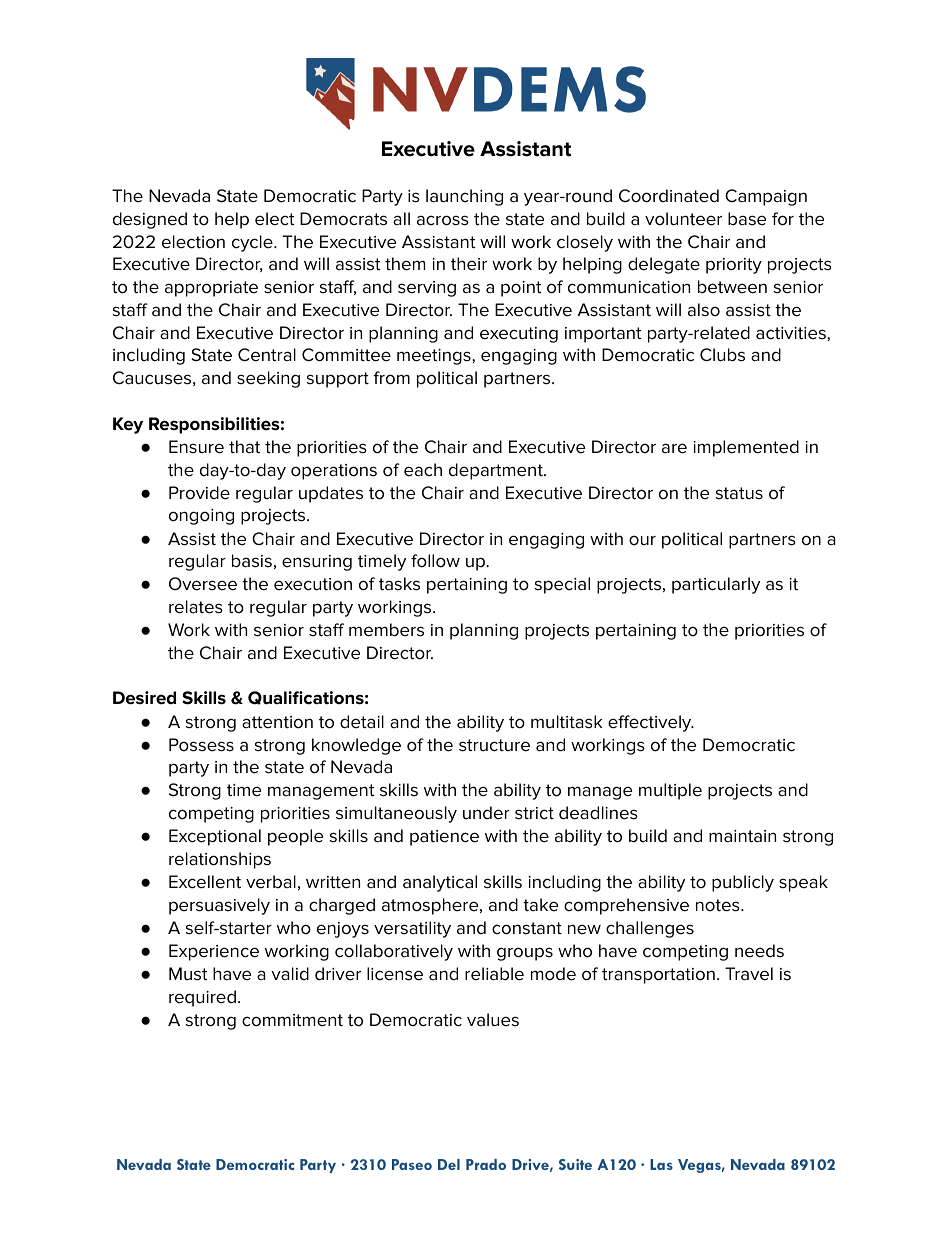  I want to click on maintain, so click(742, 836).
